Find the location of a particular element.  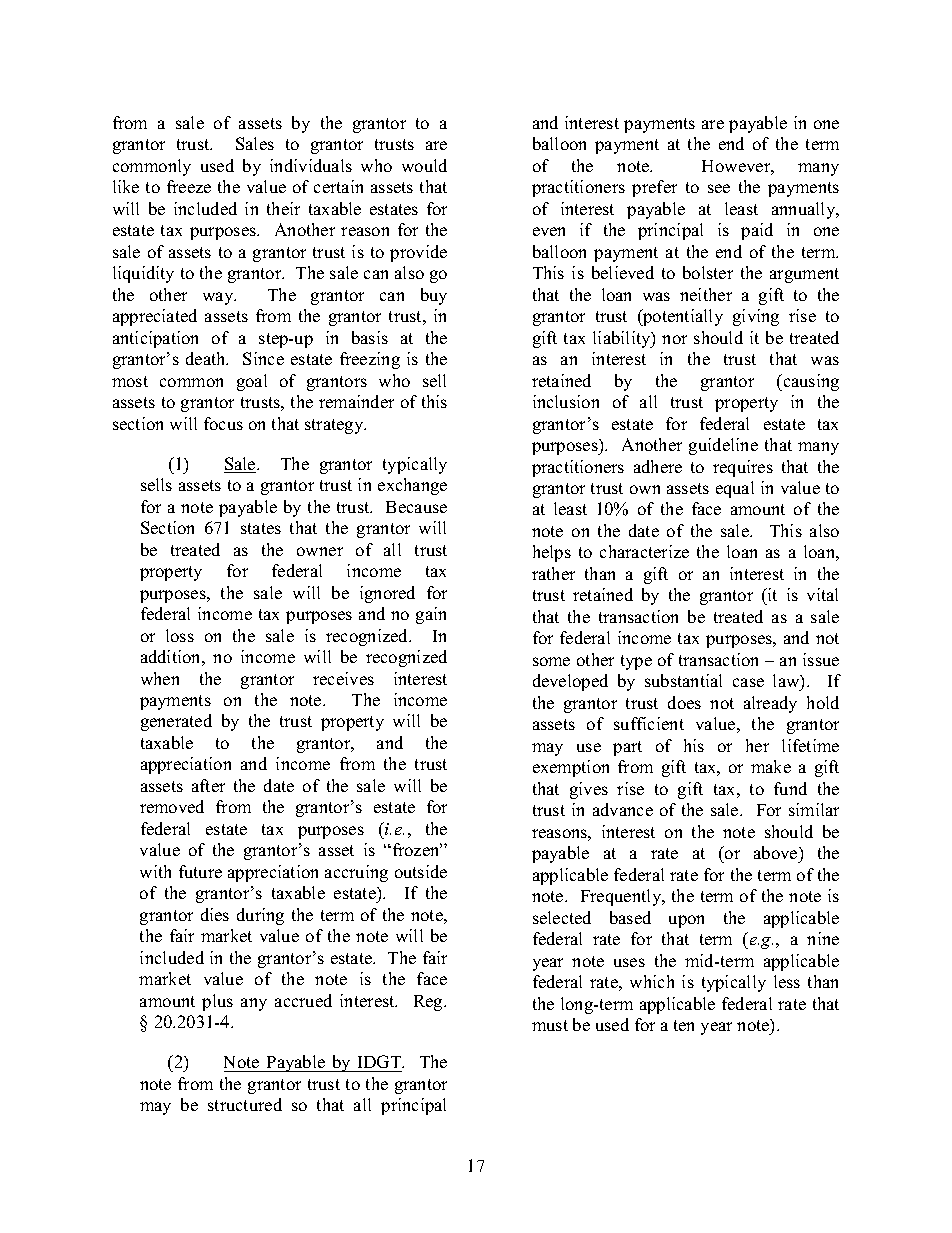

see is located at coordinates (719, 188).
